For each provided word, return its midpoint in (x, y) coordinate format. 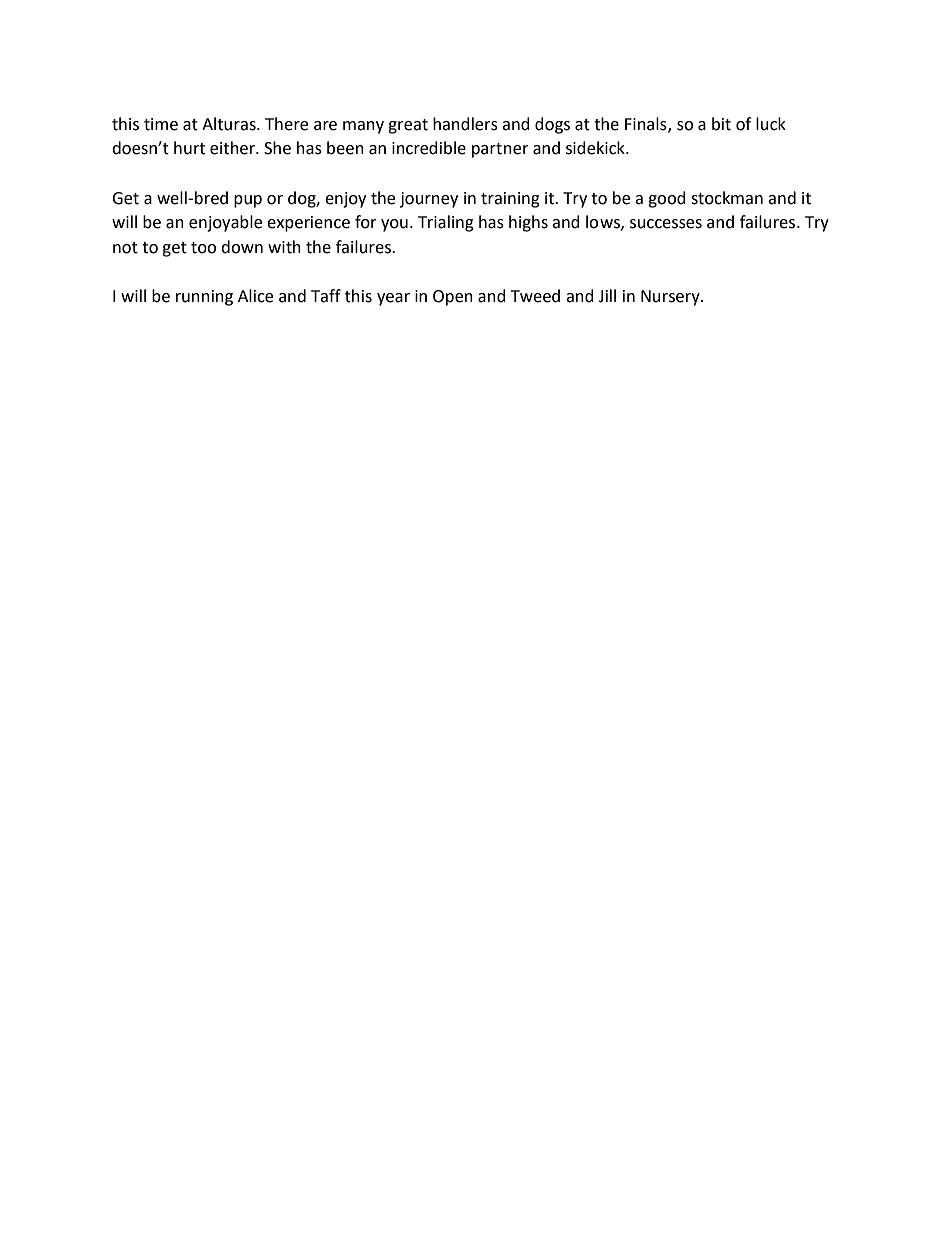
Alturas (230, 124)
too (203, 248)
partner (500, 150)
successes (666, 224)
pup (248, 201)
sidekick (596, 148)
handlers (465, 124)
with (284, 247)
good (667, 199)
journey (429, 200)
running (204, 298)
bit (721, 124)
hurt (189, 148)
